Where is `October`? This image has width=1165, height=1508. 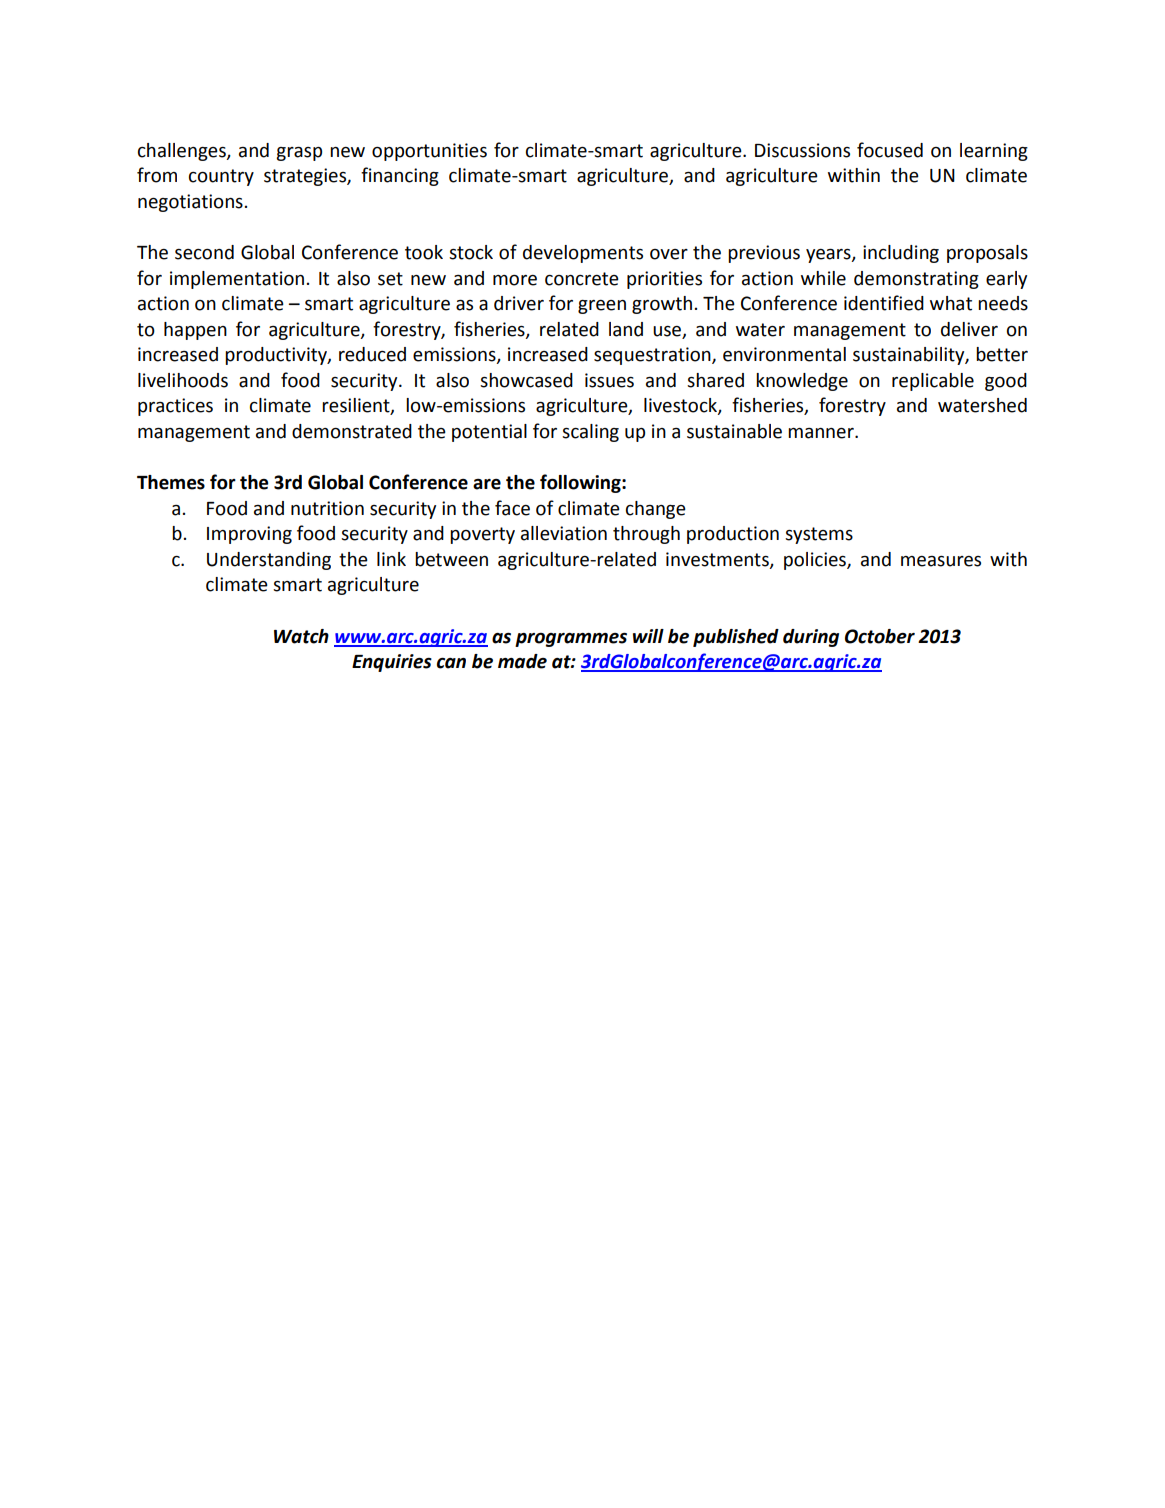
October is located at coordinates (880, 636).
